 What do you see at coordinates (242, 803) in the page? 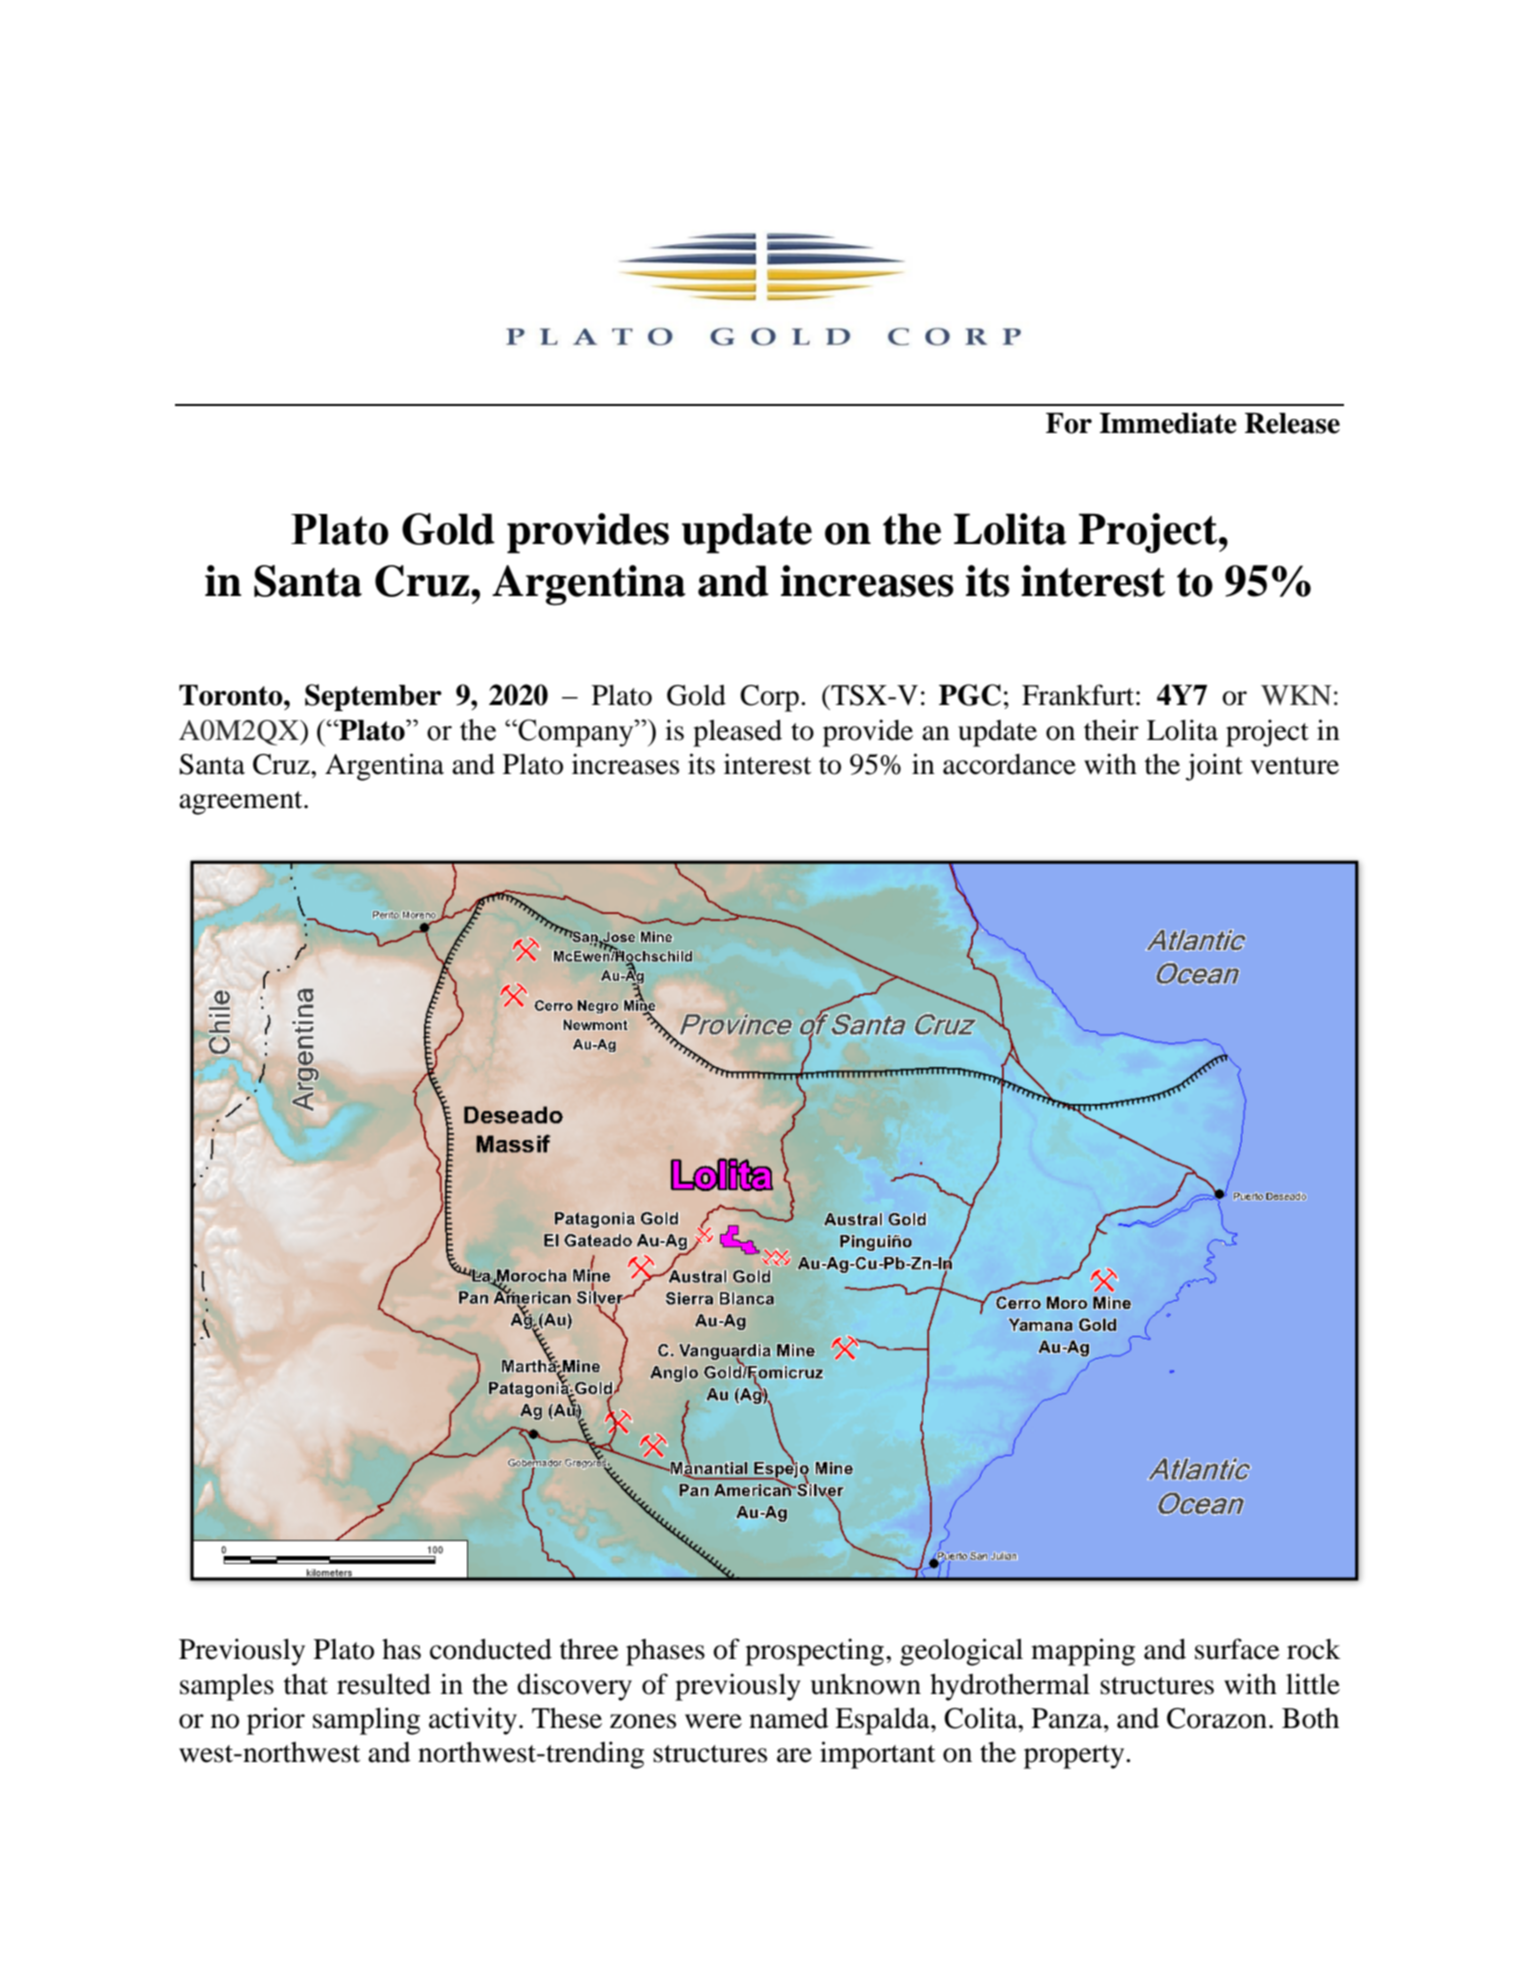
I see `agreement` at bounding box center [242, 803].
